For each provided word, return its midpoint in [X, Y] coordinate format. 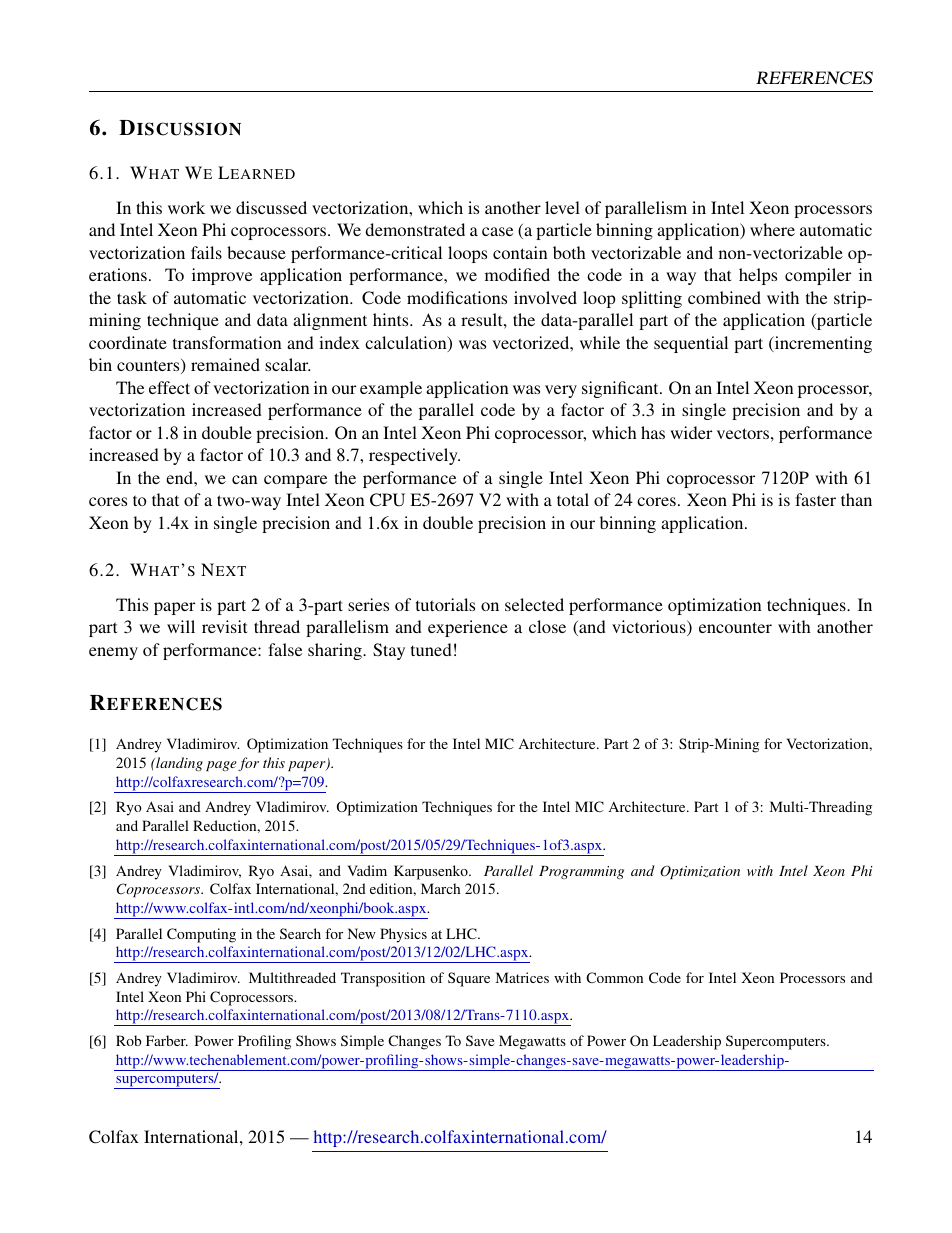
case [497, 231]
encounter [735, 627]
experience [468, 628]
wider [691, 432]
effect [169, 387]
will [181, 626]
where [772, 229]
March [440, 888]
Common [614, 977]
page [221, 766]
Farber [167, 1040]
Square [469, 979]
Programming [581, 872]
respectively [414, 456]
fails [206, 252]
